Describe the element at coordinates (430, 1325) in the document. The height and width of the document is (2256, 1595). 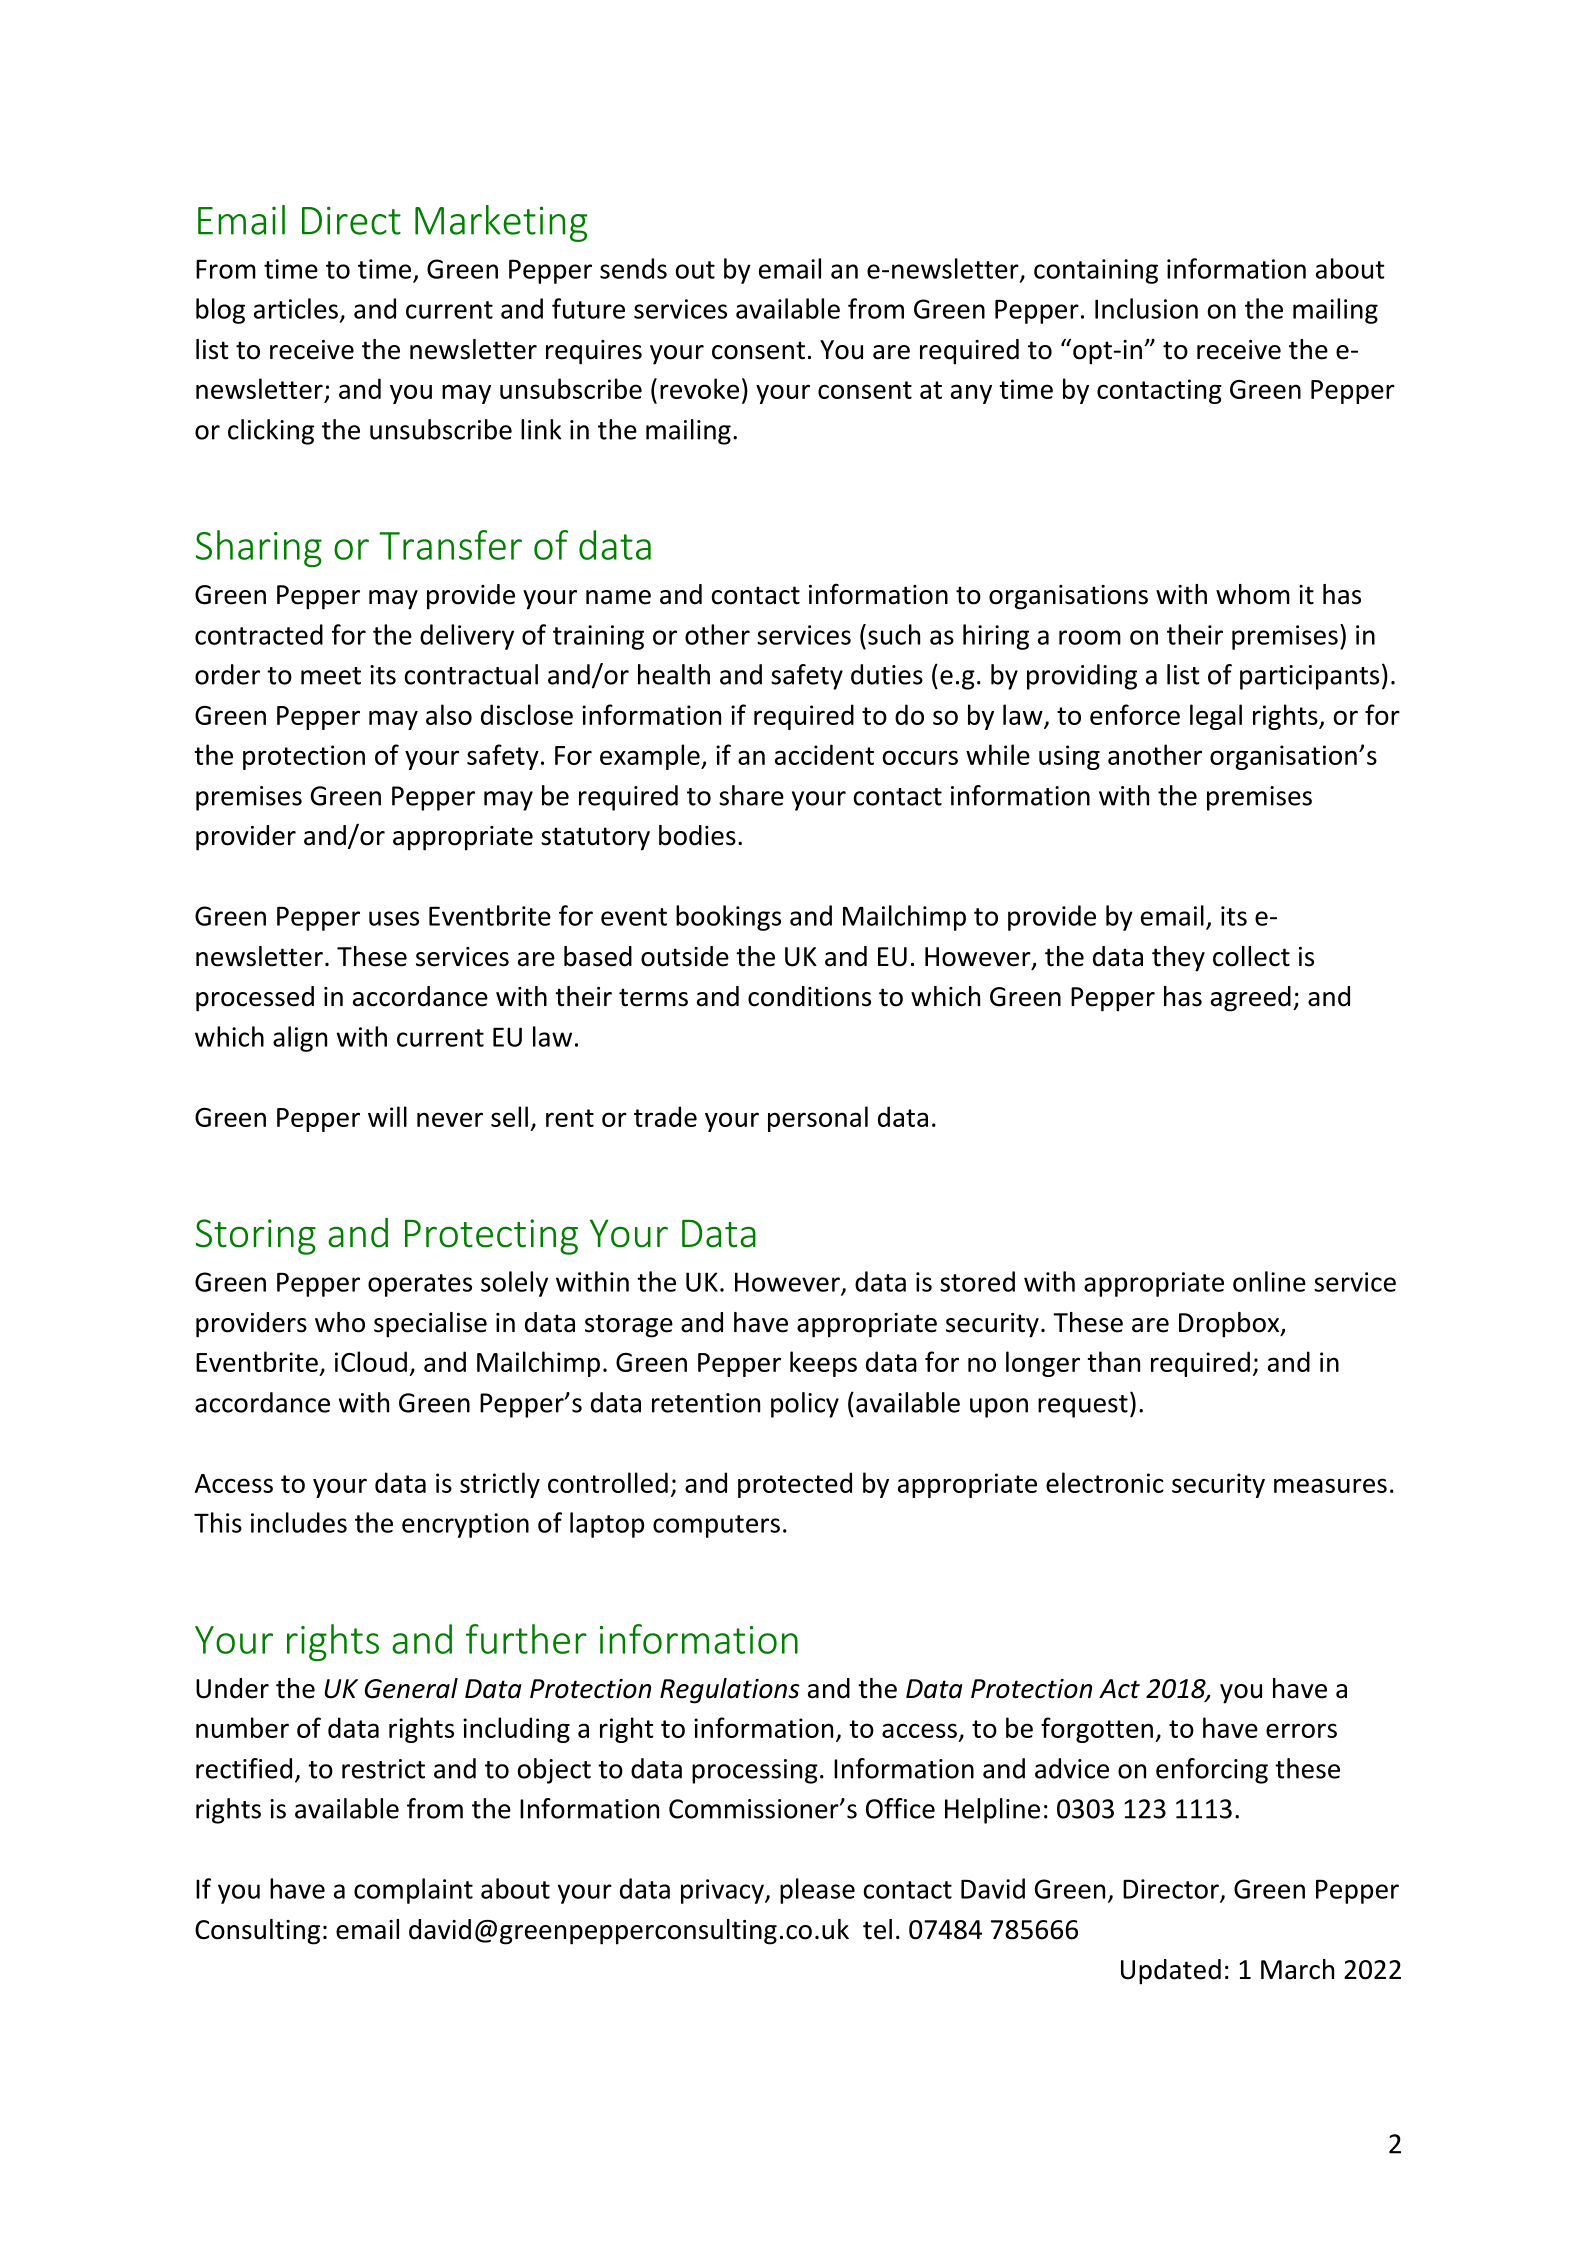
I see `specialise` at that location.
